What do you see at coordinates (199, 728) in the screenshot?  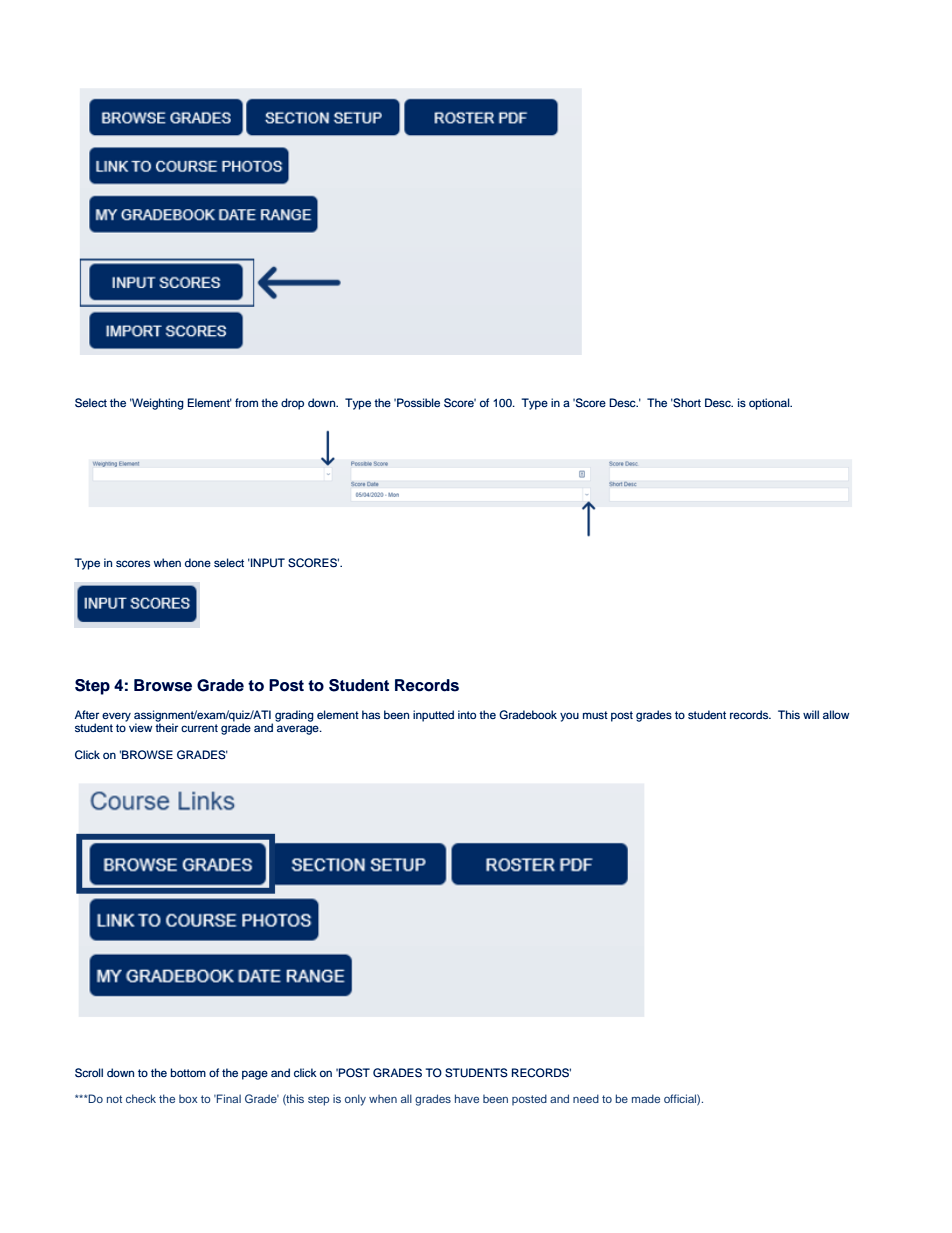 I see `current` at bounding box center [199, 728].
